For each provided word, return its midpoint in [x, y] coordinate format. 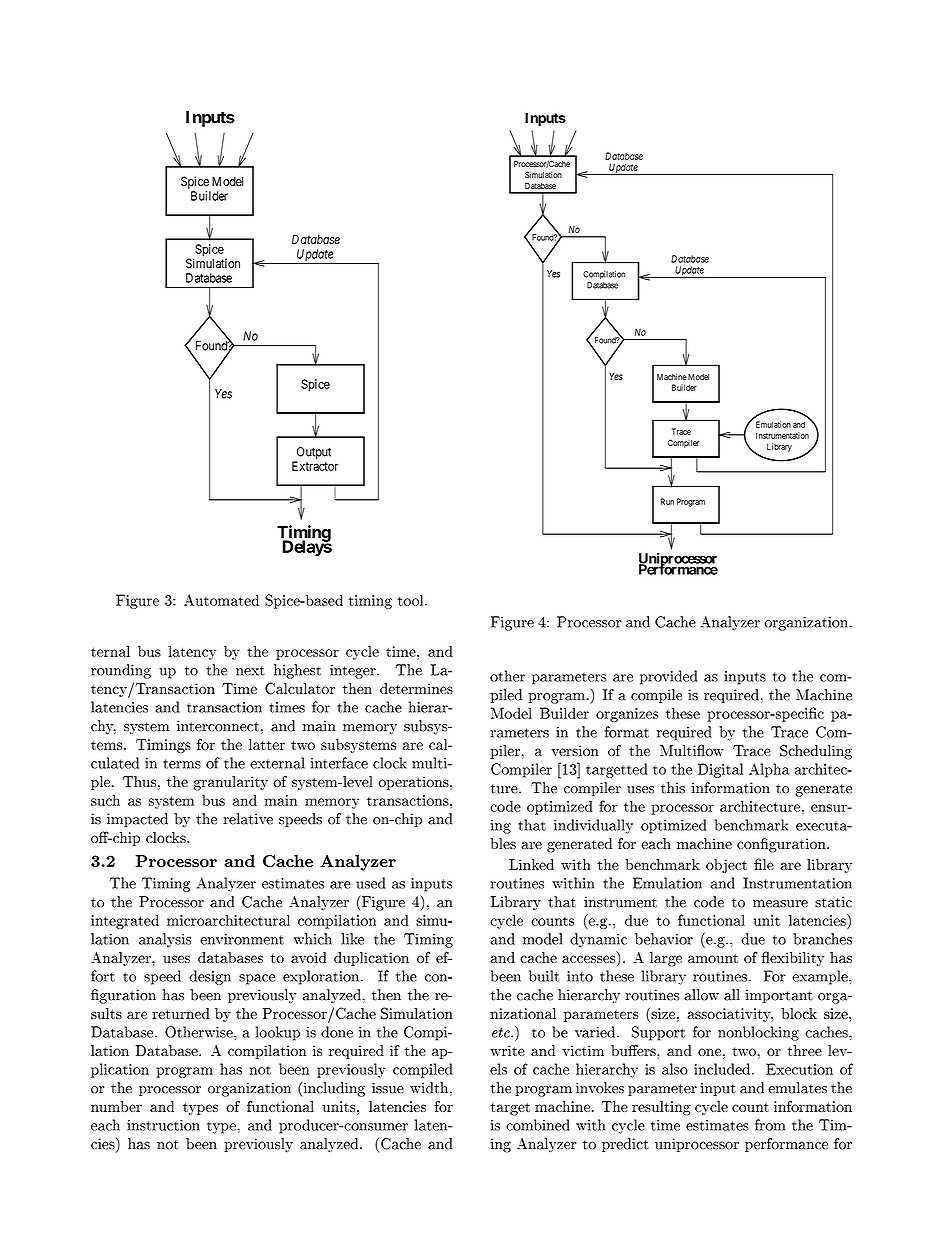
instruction [163, 1125]
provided [668, 677]
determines [416, 688]
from [770, 1125]
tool [411, 600]
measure [780, 904]
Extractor [315, 466]
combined [538, 1125]
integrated [125, 921]
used [370, 883]
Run [667, 501]
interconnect [218, 726]
